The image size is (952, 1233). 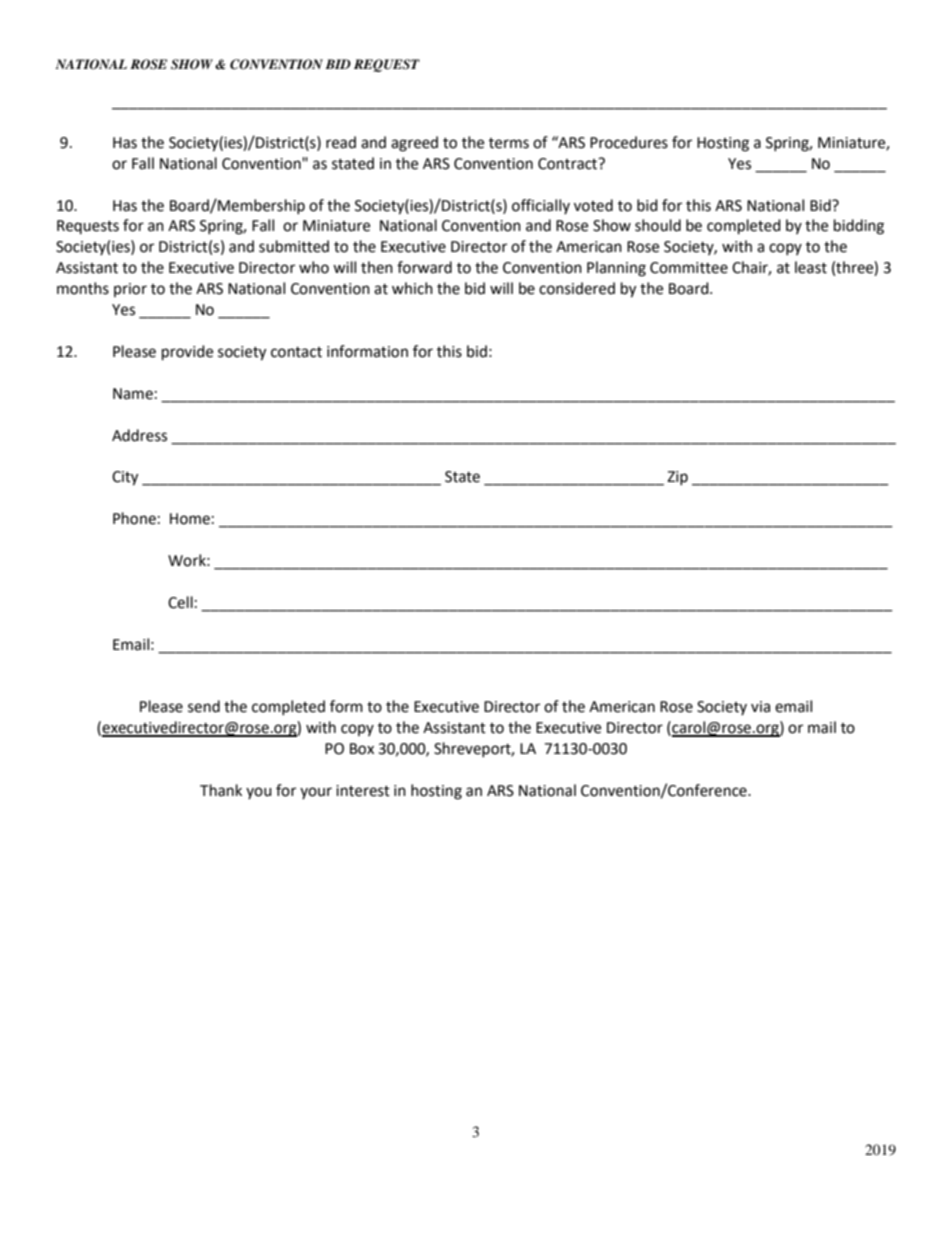 I want to click on least, so click(x=811, y=267).
